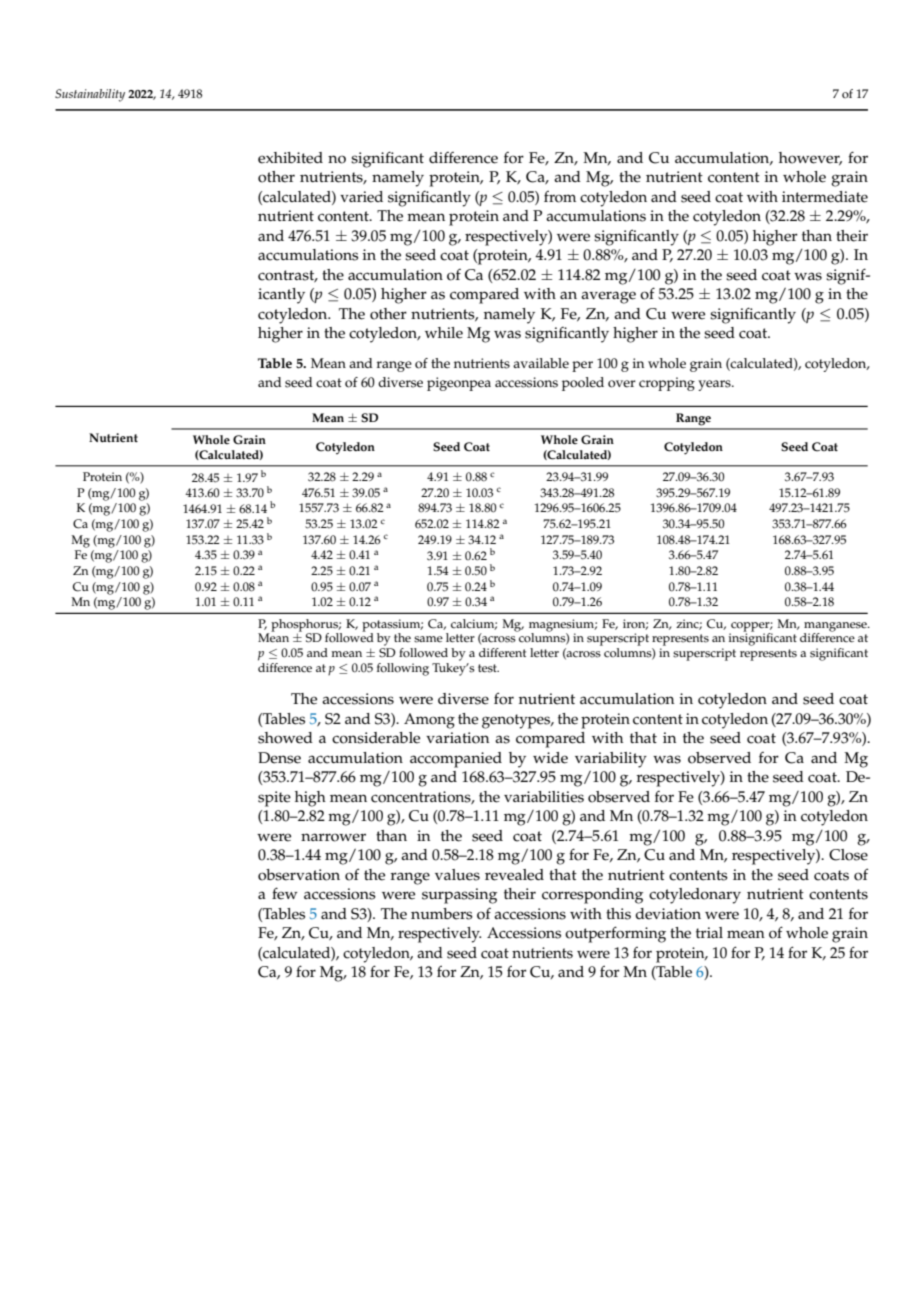 The width and height of the document is (924, 1308). What do you see at coordinates (560, 197) in the document?
I see `from` at bounding box center [560, 197].
